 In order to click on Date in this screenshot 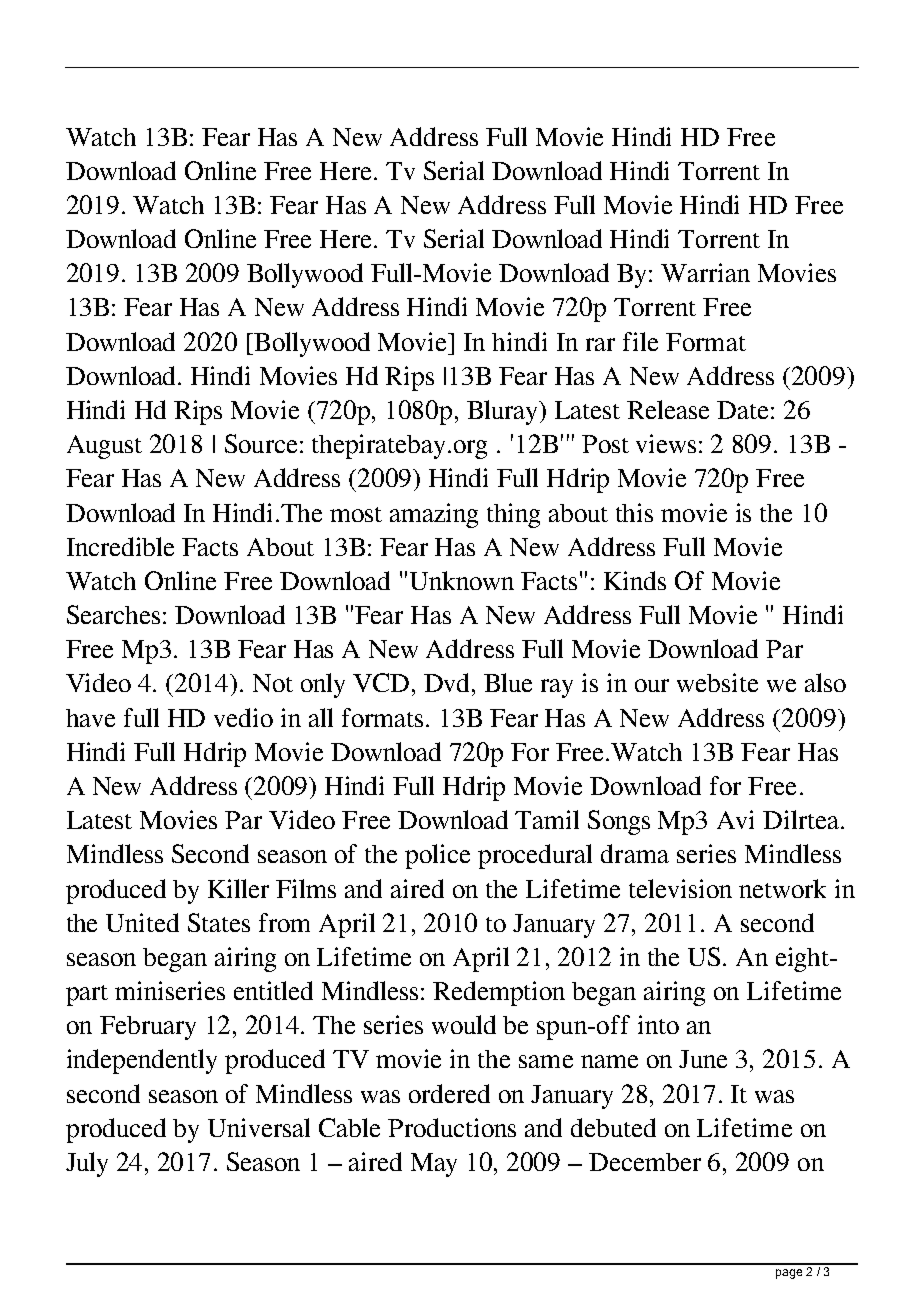, I will do `click(742, 410)`.
